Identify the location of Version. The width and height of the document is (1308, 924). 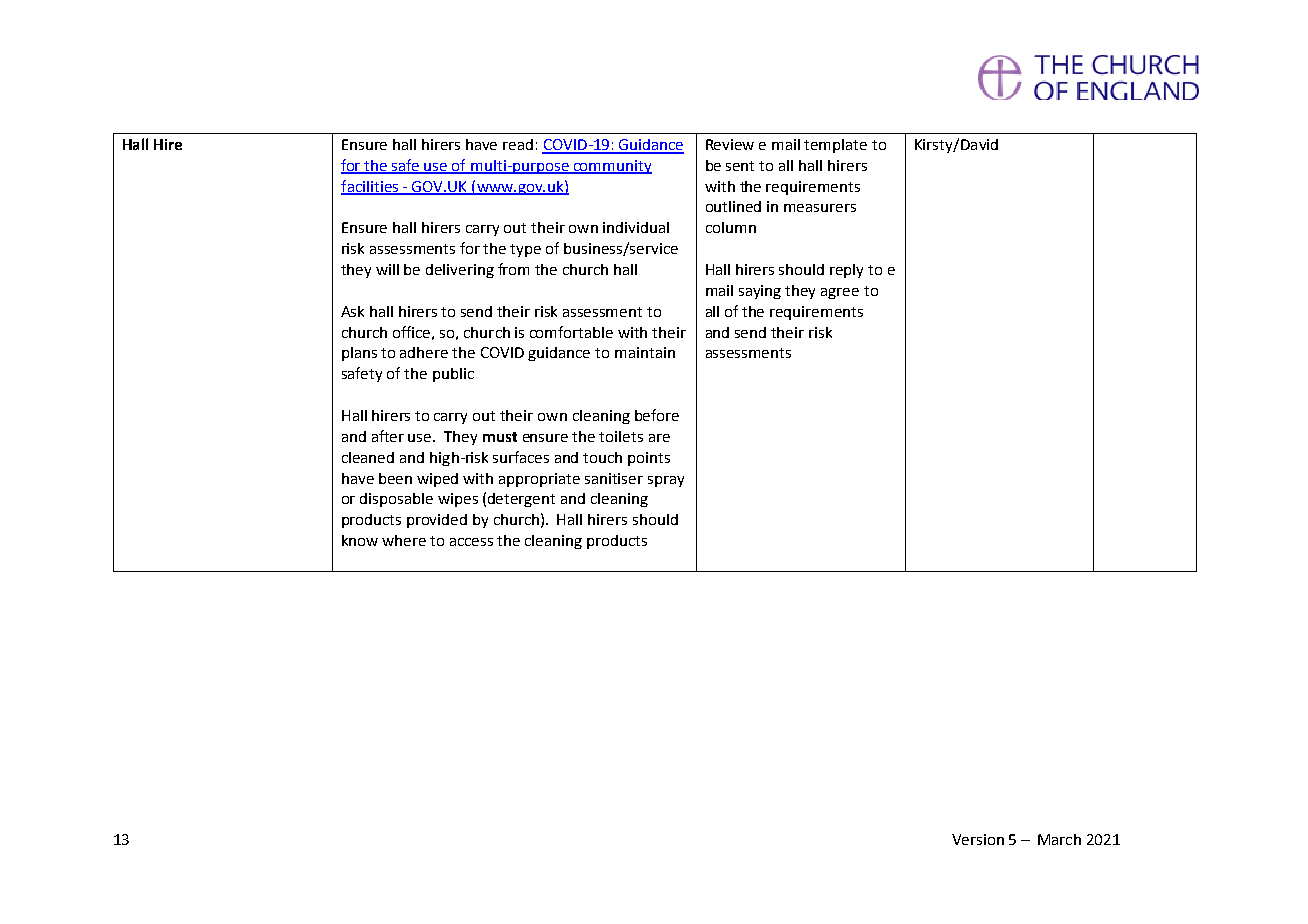
(978, 839).
